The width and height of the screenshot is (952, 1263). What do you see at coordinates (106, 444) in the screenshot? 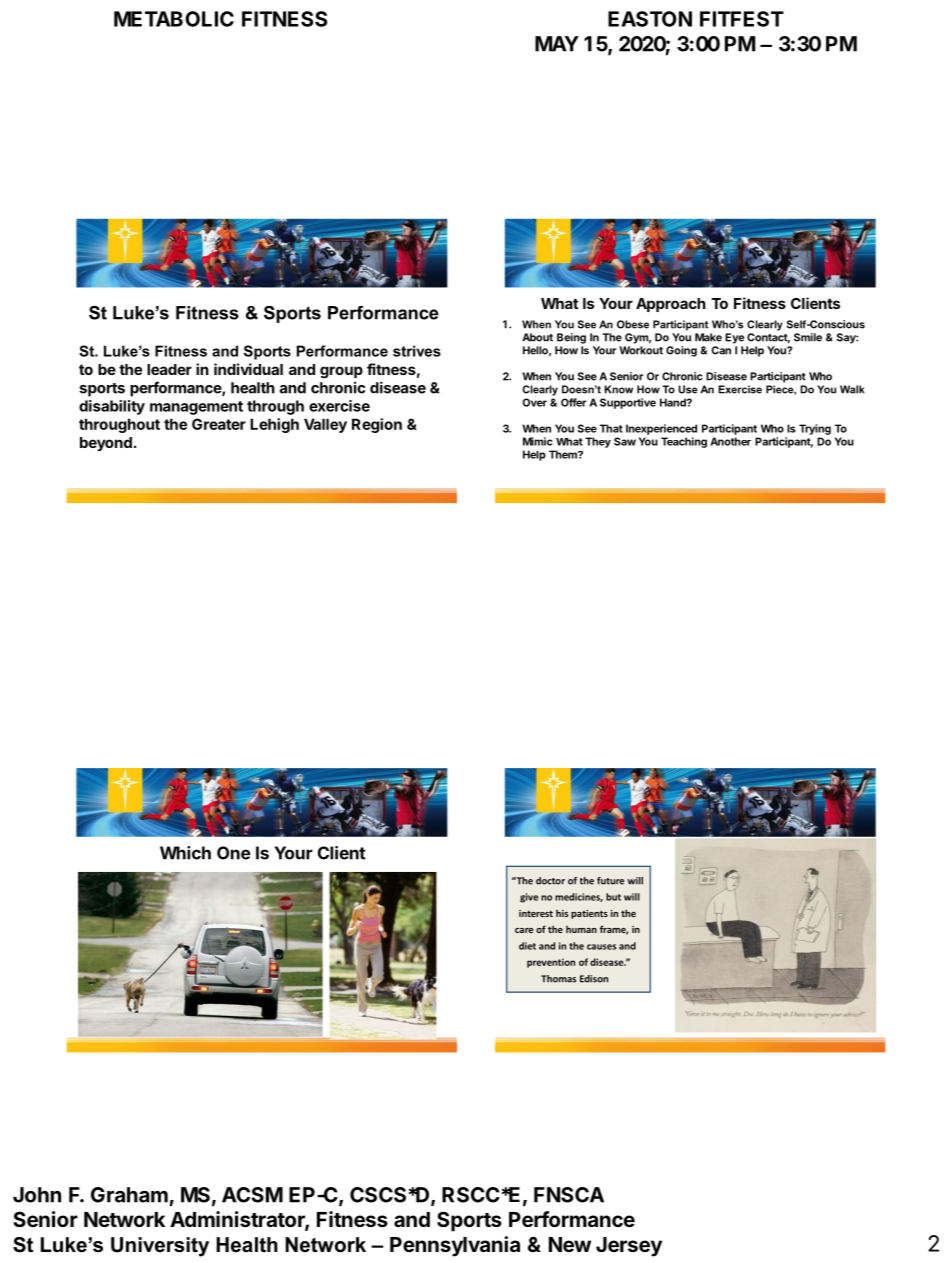
I see `beyond` at bounding box center [106, 444].
